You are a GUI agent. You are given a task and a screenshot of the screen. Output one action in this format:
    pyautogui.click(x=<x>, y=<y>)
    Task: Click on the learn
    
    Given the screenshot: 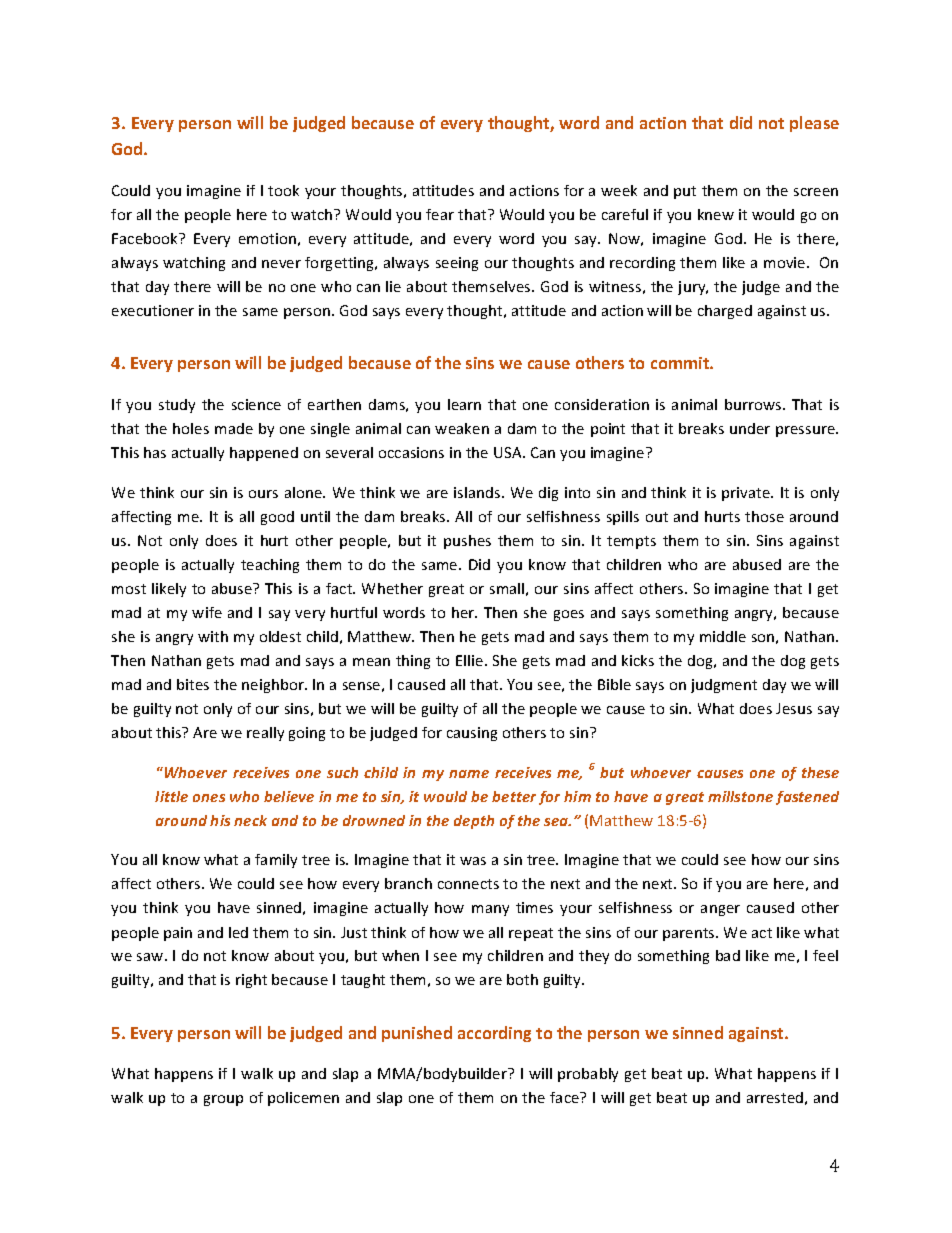 What is the action you would take?
    pyautogui.click(x=464, y=404)
